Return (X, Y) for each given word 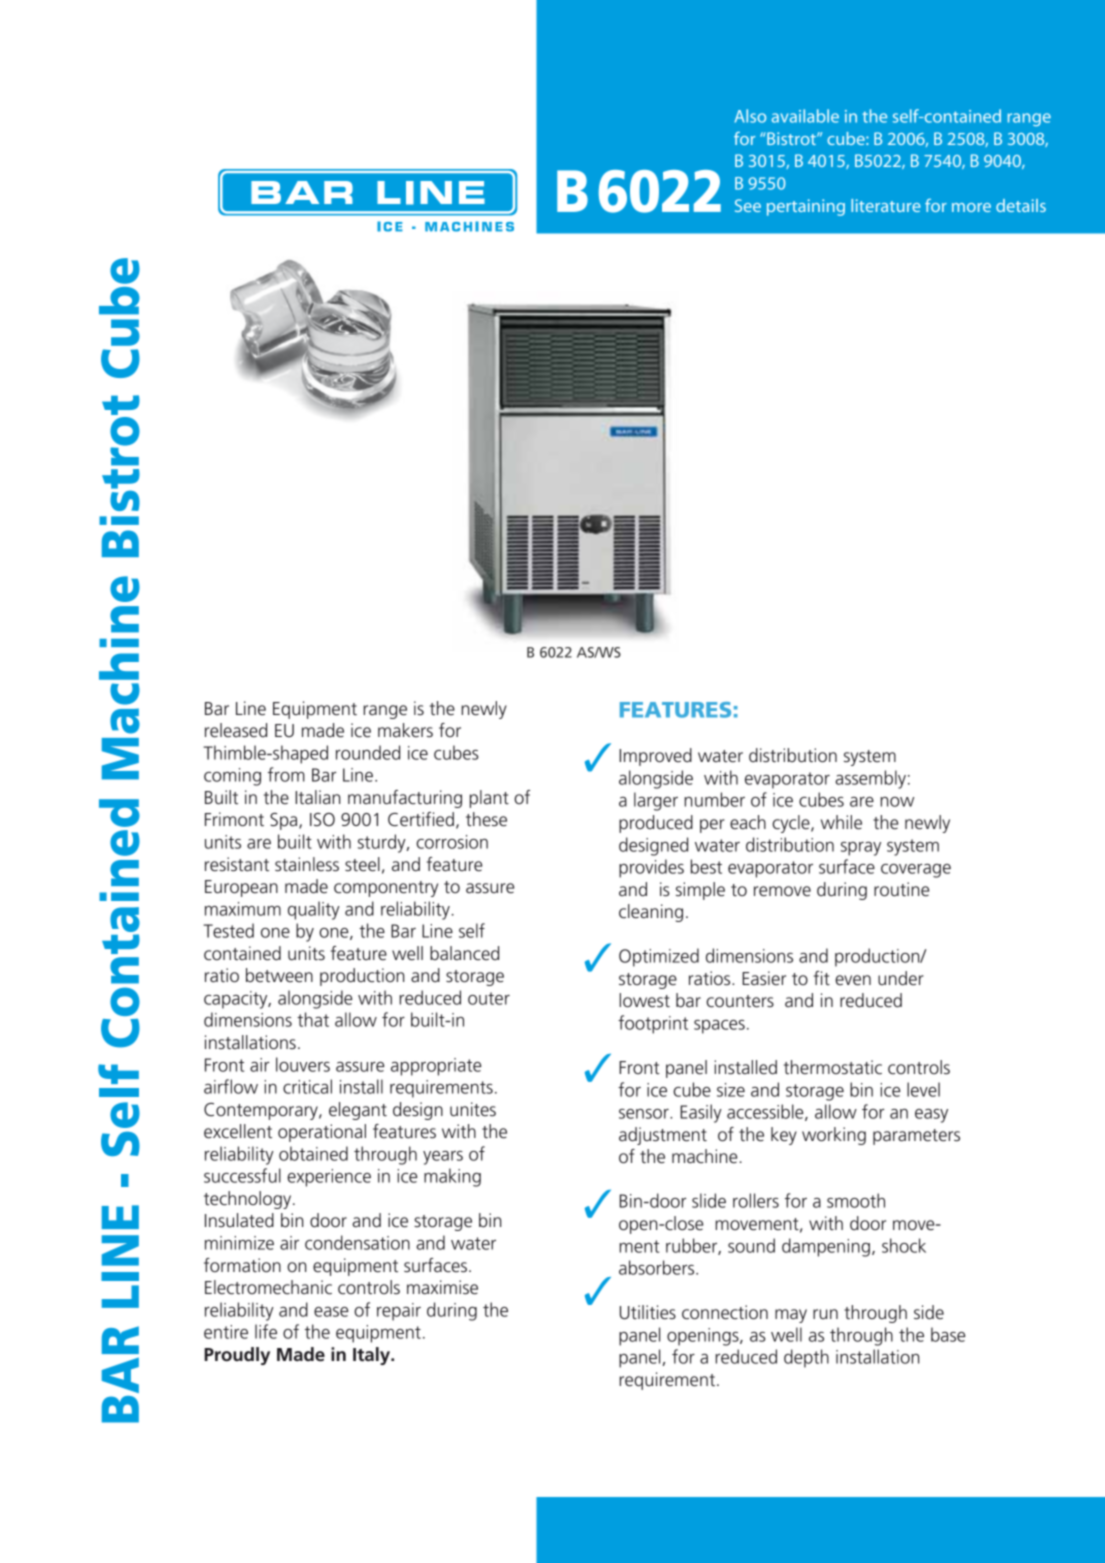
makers (405, 730)
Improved (655, 757)
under (901, 978)
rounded (368, 752)
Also (750, 116)
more (971, 207)
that (313, 1019)
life (266, 1331)
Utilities (648, 1312)
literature (886, 205)
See (748, 205)
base (948, 1334)
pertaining (806, 207)
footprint (653, 1024)
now (897, 802)
